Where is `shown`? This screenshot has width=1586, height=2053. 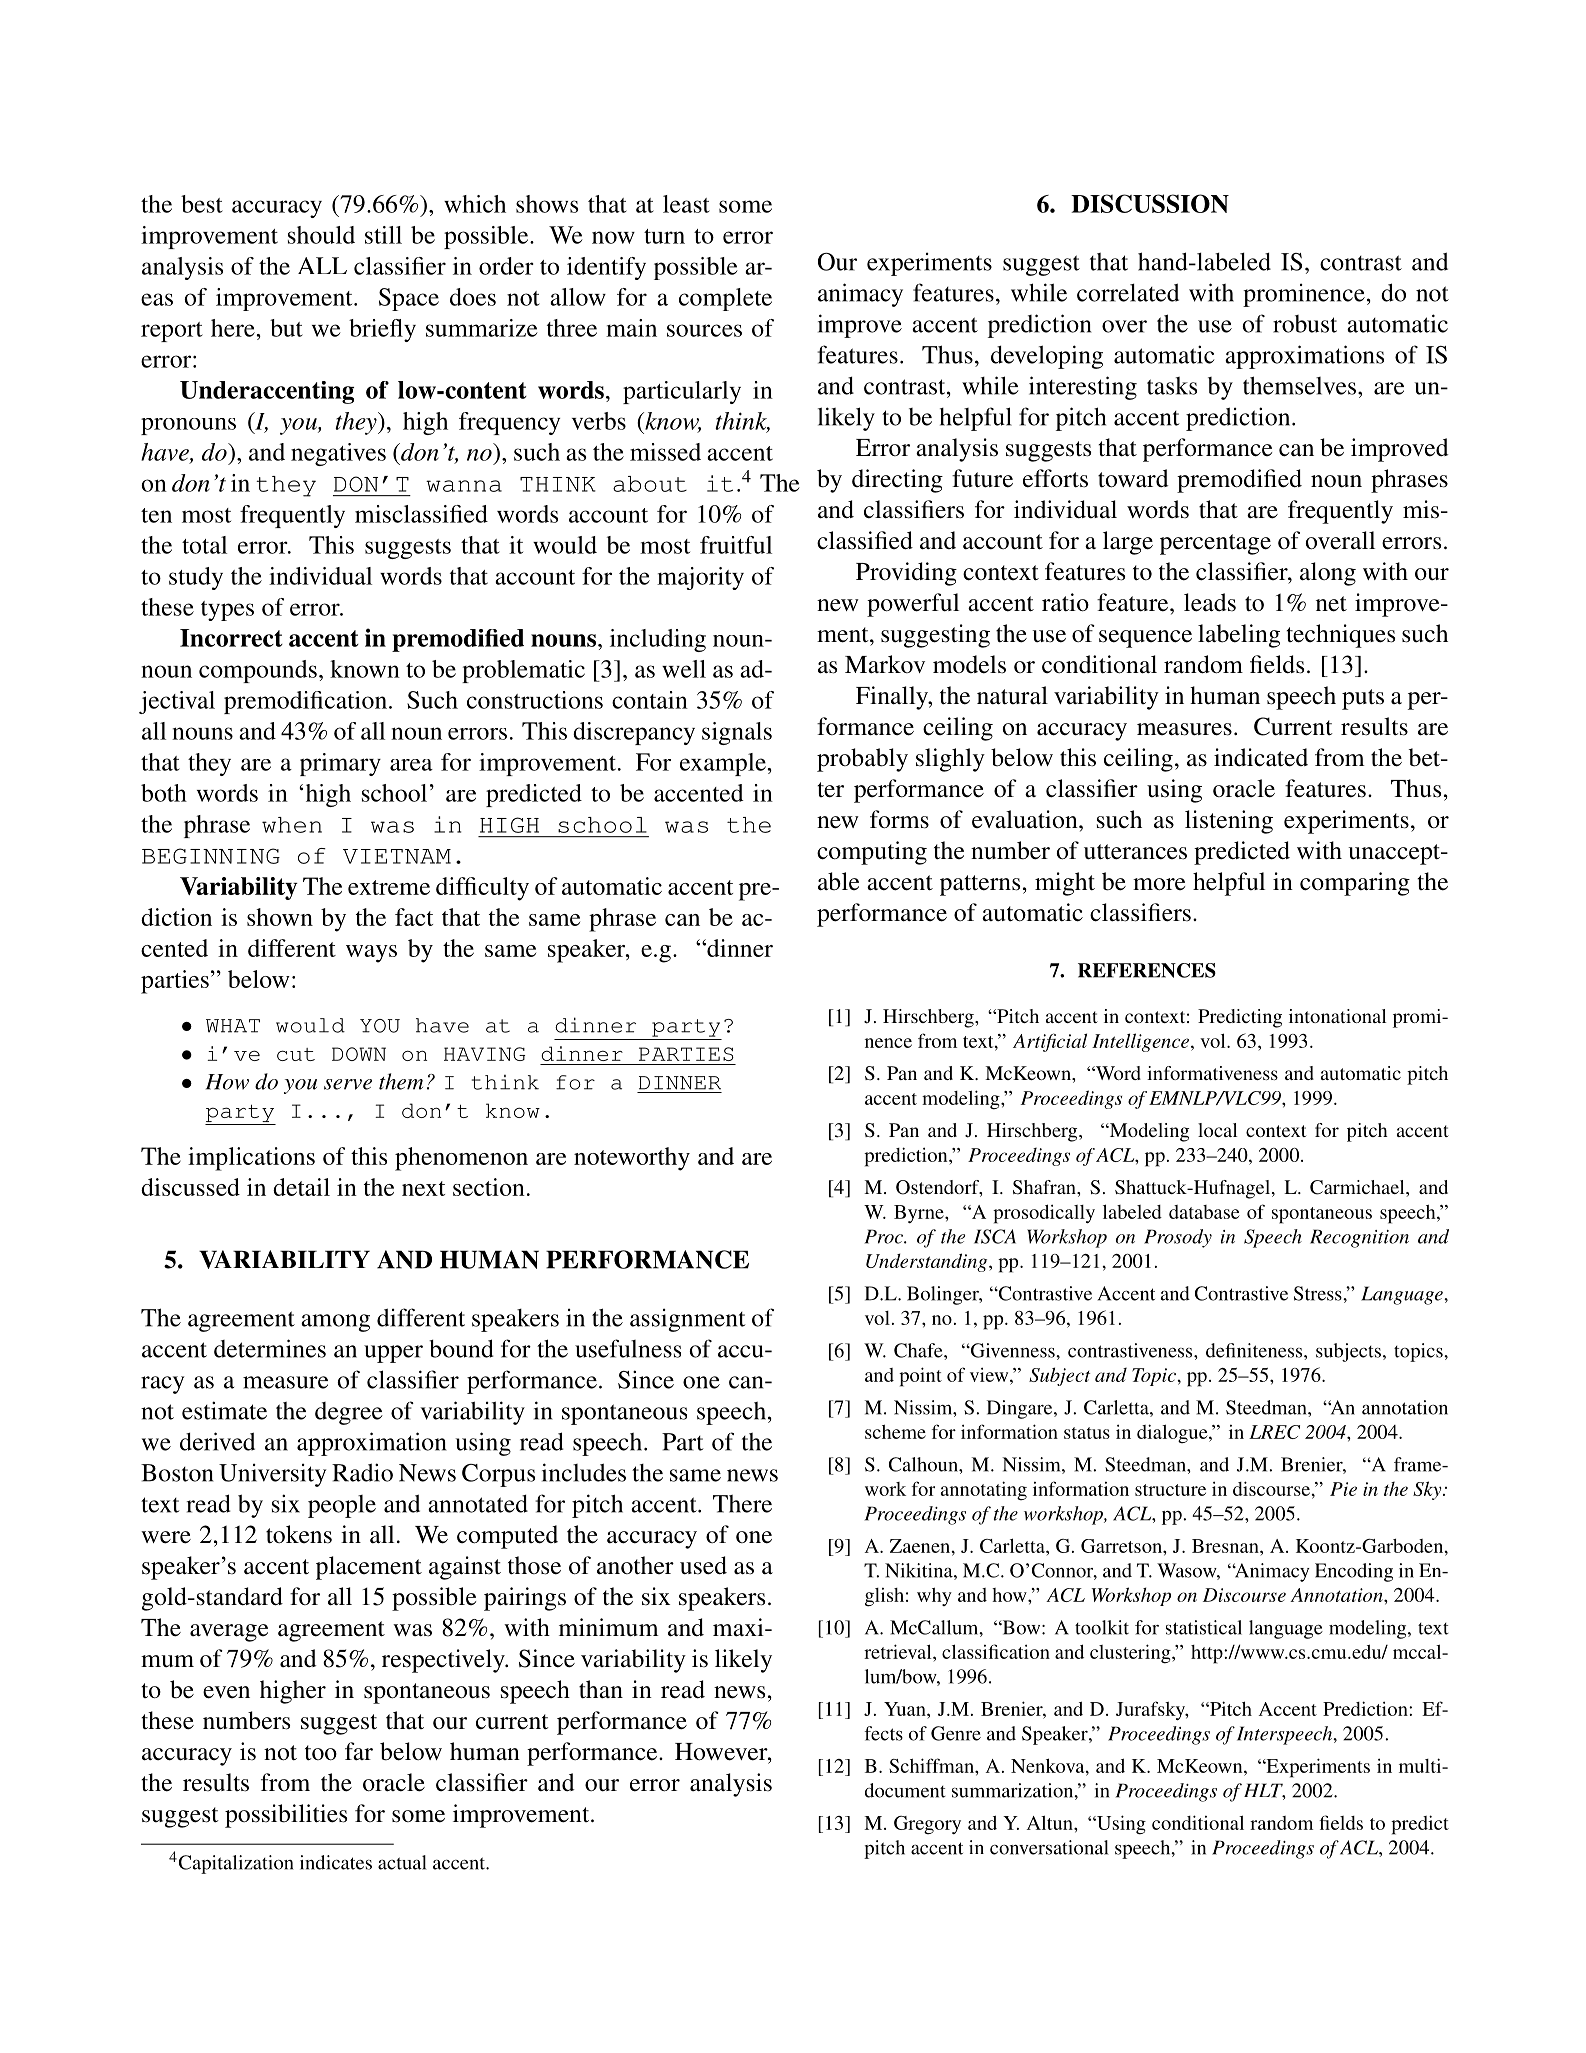 shown is located at coordinates (280, 917).
